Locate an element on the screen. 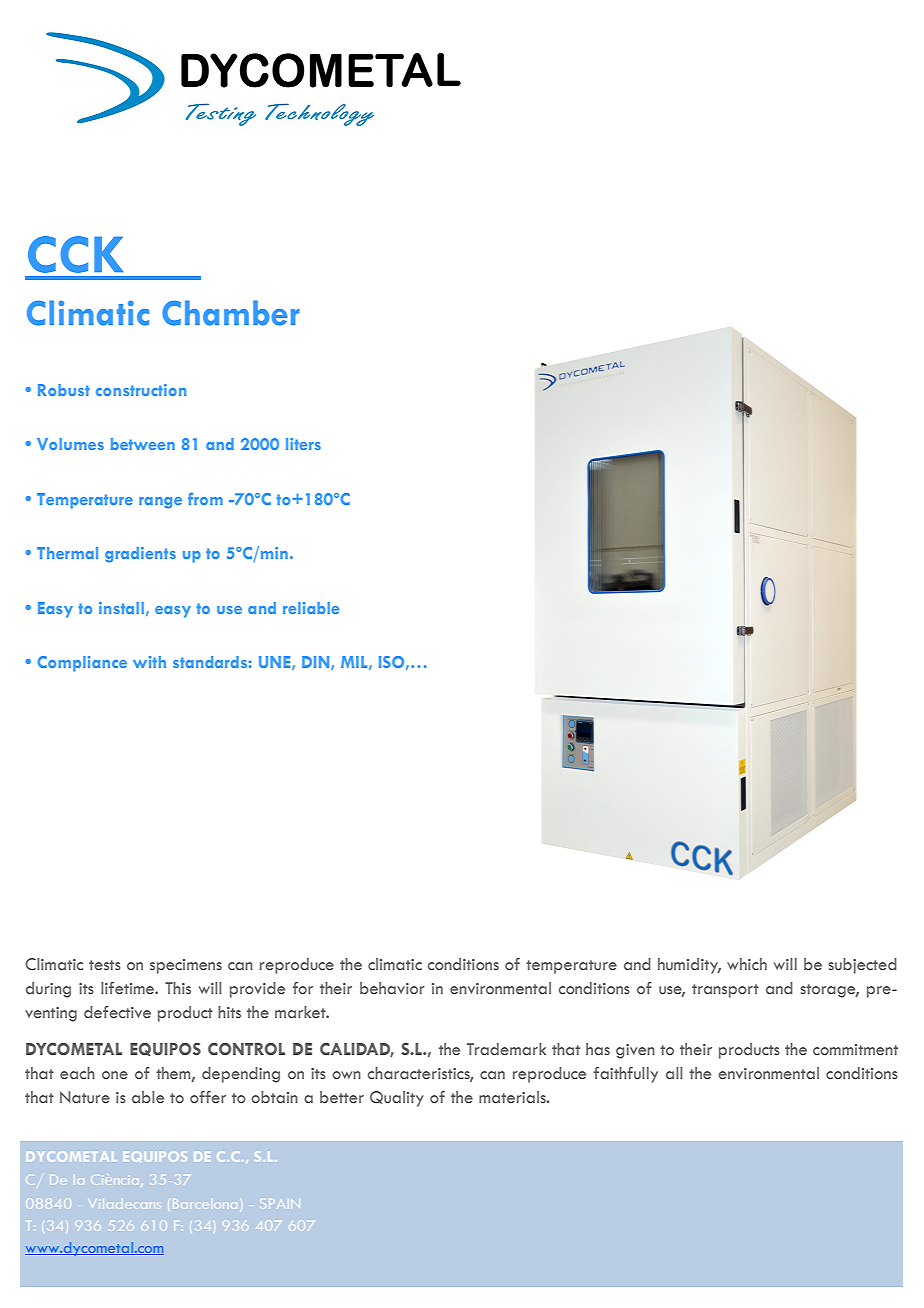  SPAIN is located at coordinates (281, 1205).
